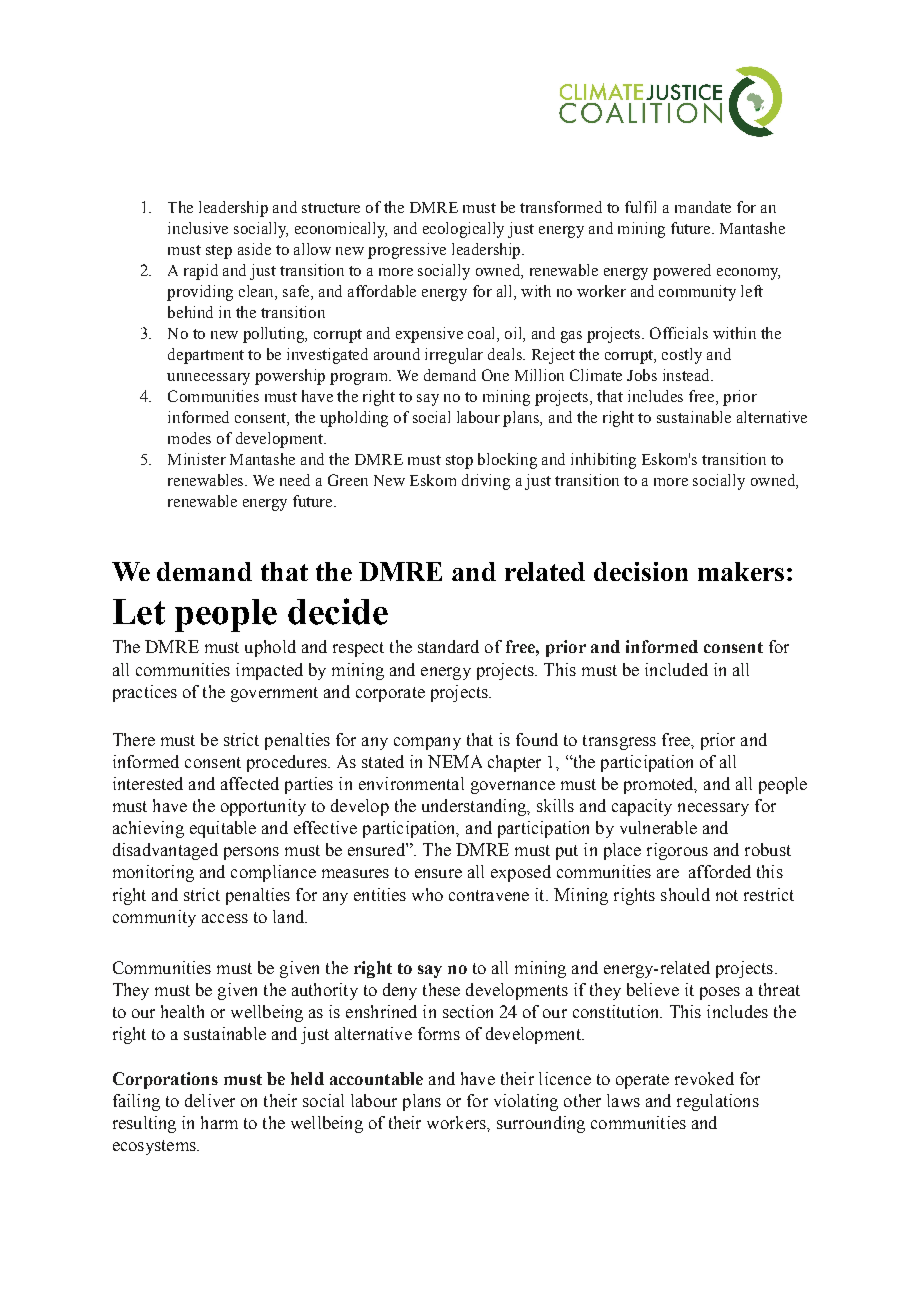 The height and width of the document is (1307, 924). What do you see at coordinates (198, 228) in the document?
I see `inclusive` at bounding box center [198, 228].
